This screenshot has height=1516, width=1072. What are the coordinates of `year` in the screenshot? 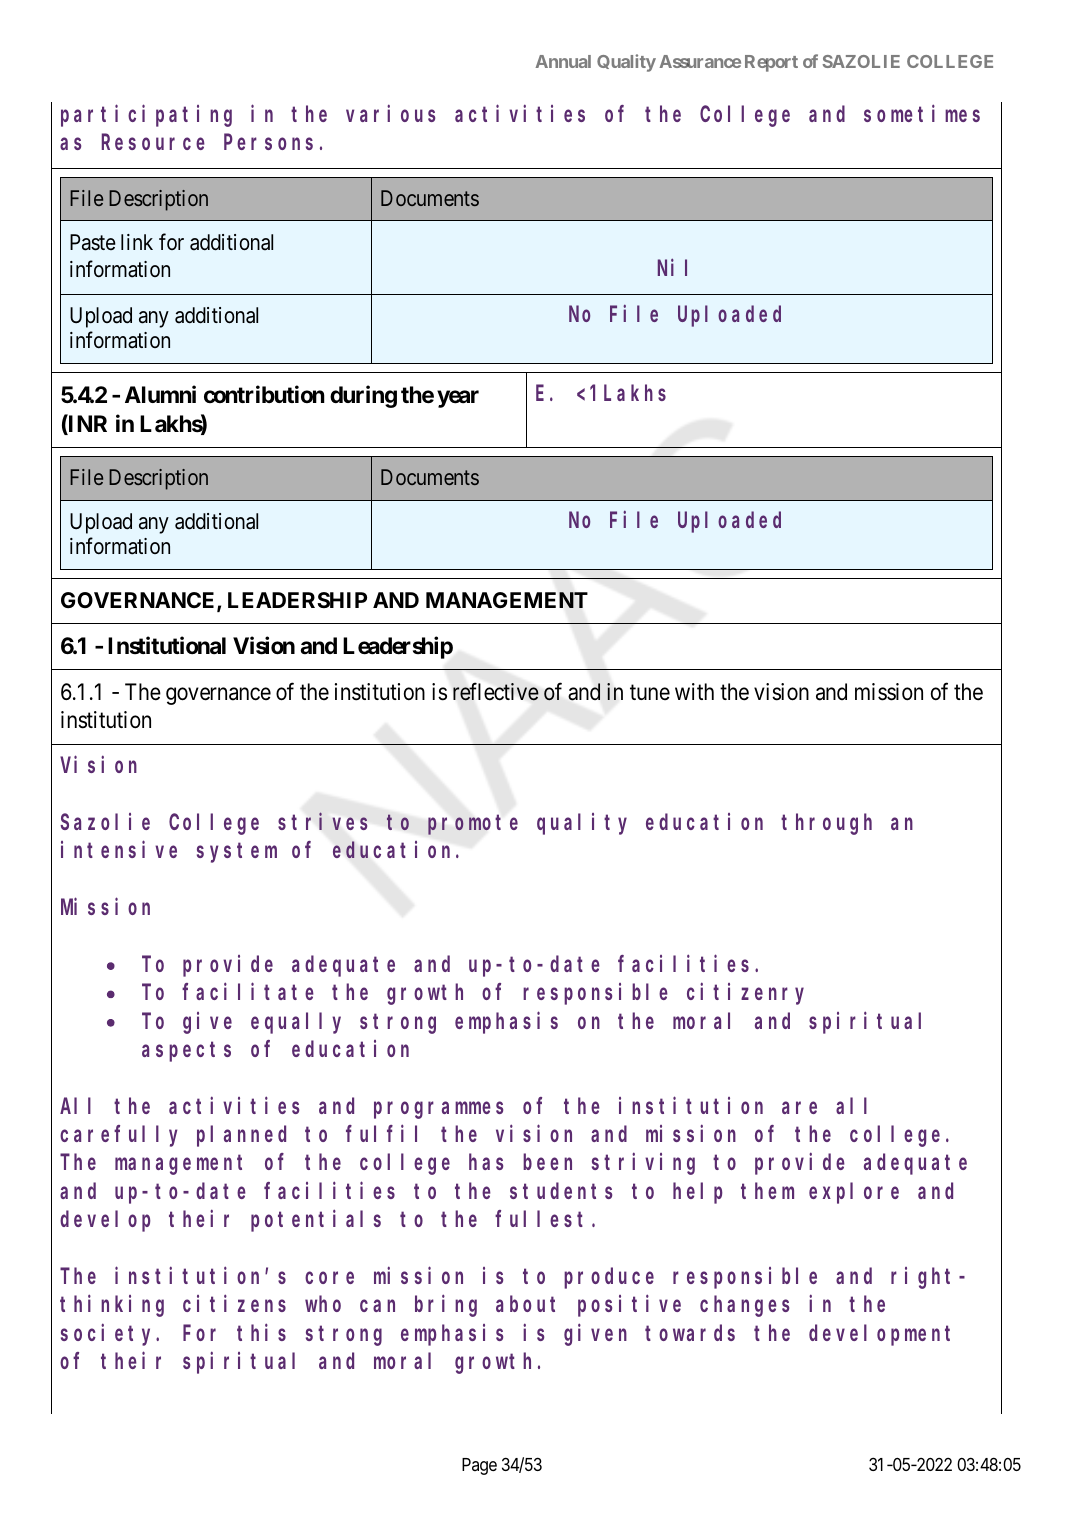 It's located at (458, 399).
